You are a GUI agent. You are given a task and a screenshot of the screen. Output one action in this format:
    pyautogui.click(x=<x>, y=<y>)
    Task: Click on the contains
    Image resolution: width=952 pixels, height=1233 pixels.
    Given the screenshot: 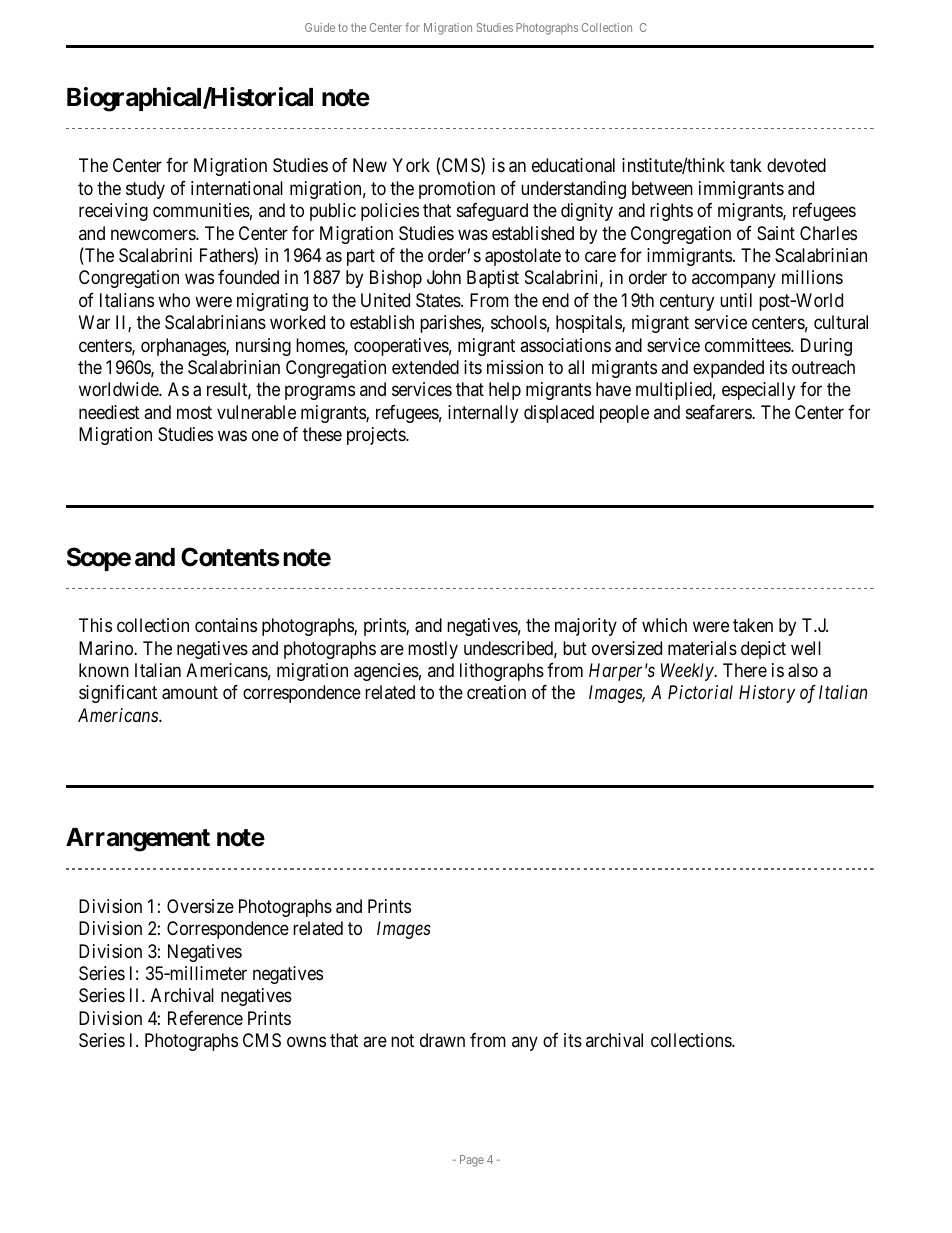 What is the action you would take?
    pyautogui.click(x=226, y=625)
